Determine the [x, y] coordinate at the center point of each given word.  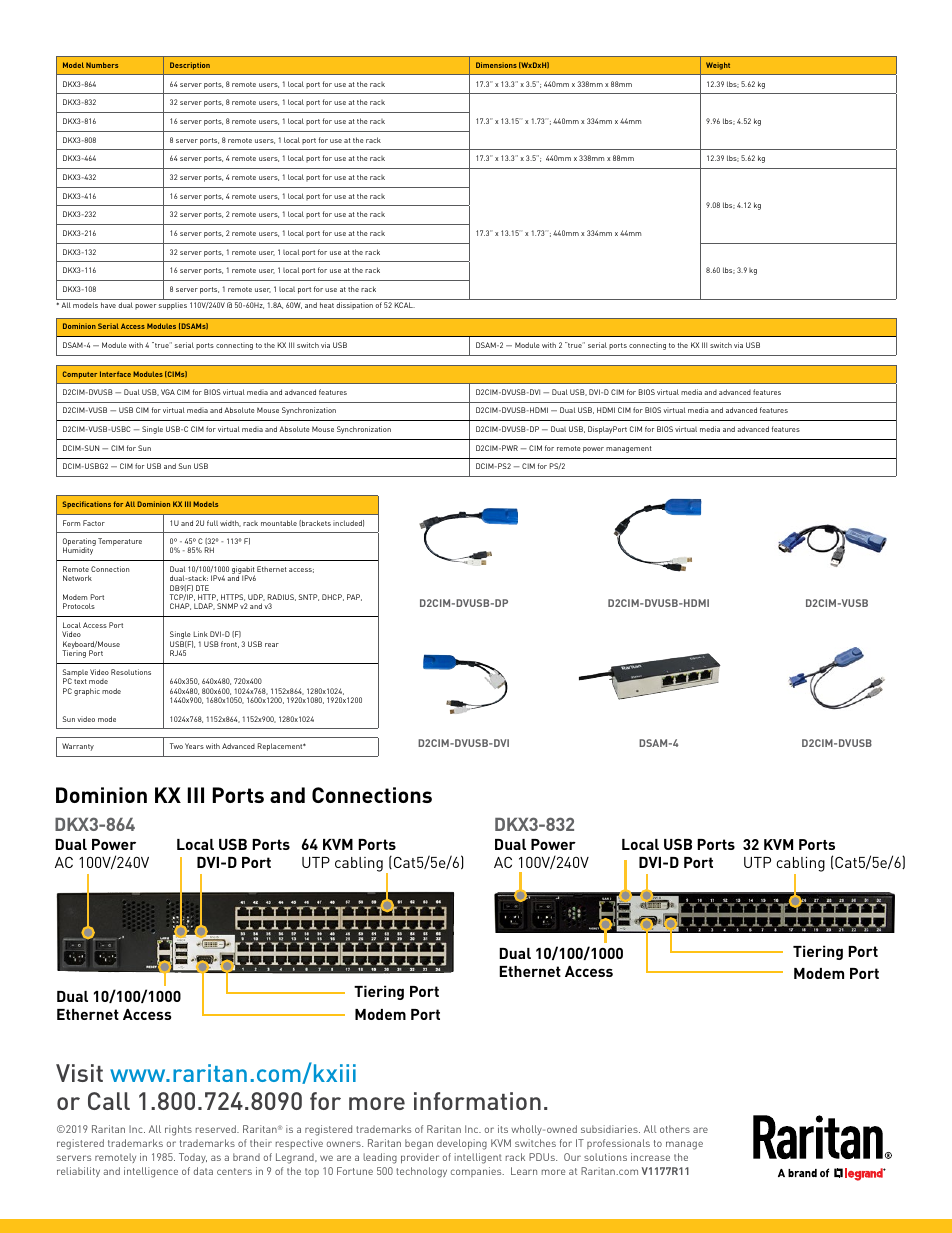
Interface [115, 374]
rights [178, 1130]
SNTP [309, 597]
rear [272, 645]
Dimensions [496, 65]
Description [190, 66]
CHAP [180, 606]
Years [194, 746]
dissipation [354, 306]
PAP [354, 597]
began [419, 1144]
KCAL [405, 305]
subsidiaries [610, 1129]
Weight [718, 66]
